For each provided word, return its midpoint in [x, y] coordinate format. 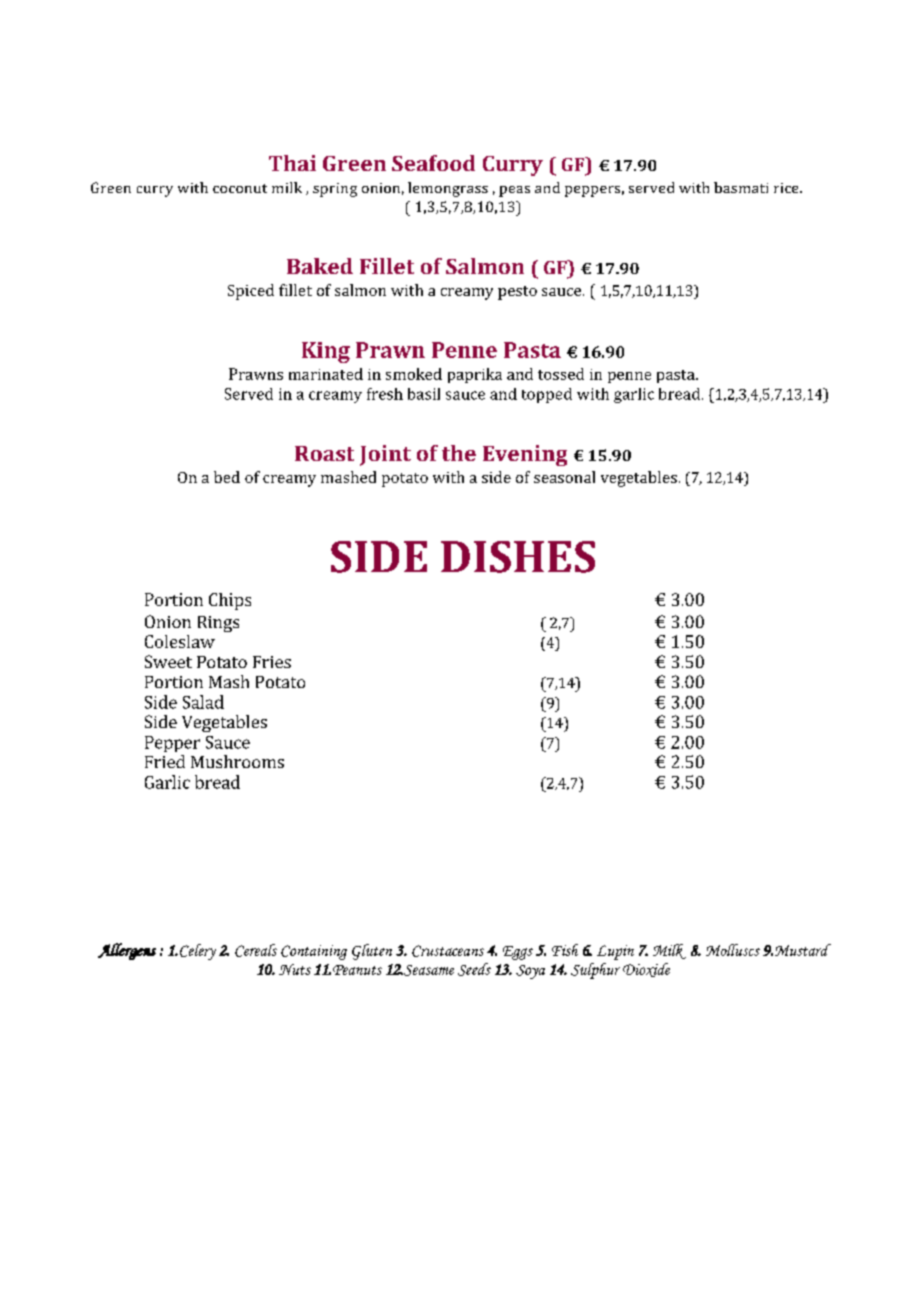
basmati [741, 187]
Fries [272, 662]
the [459, 453]
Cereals [256, 950]
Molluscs [733, 950]
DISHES [518, 557]
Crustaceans [448, 951]
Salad [203, 702]
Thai [292, 163]
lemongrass [448, 189]
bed [227, 477]
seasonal [564, 477]
